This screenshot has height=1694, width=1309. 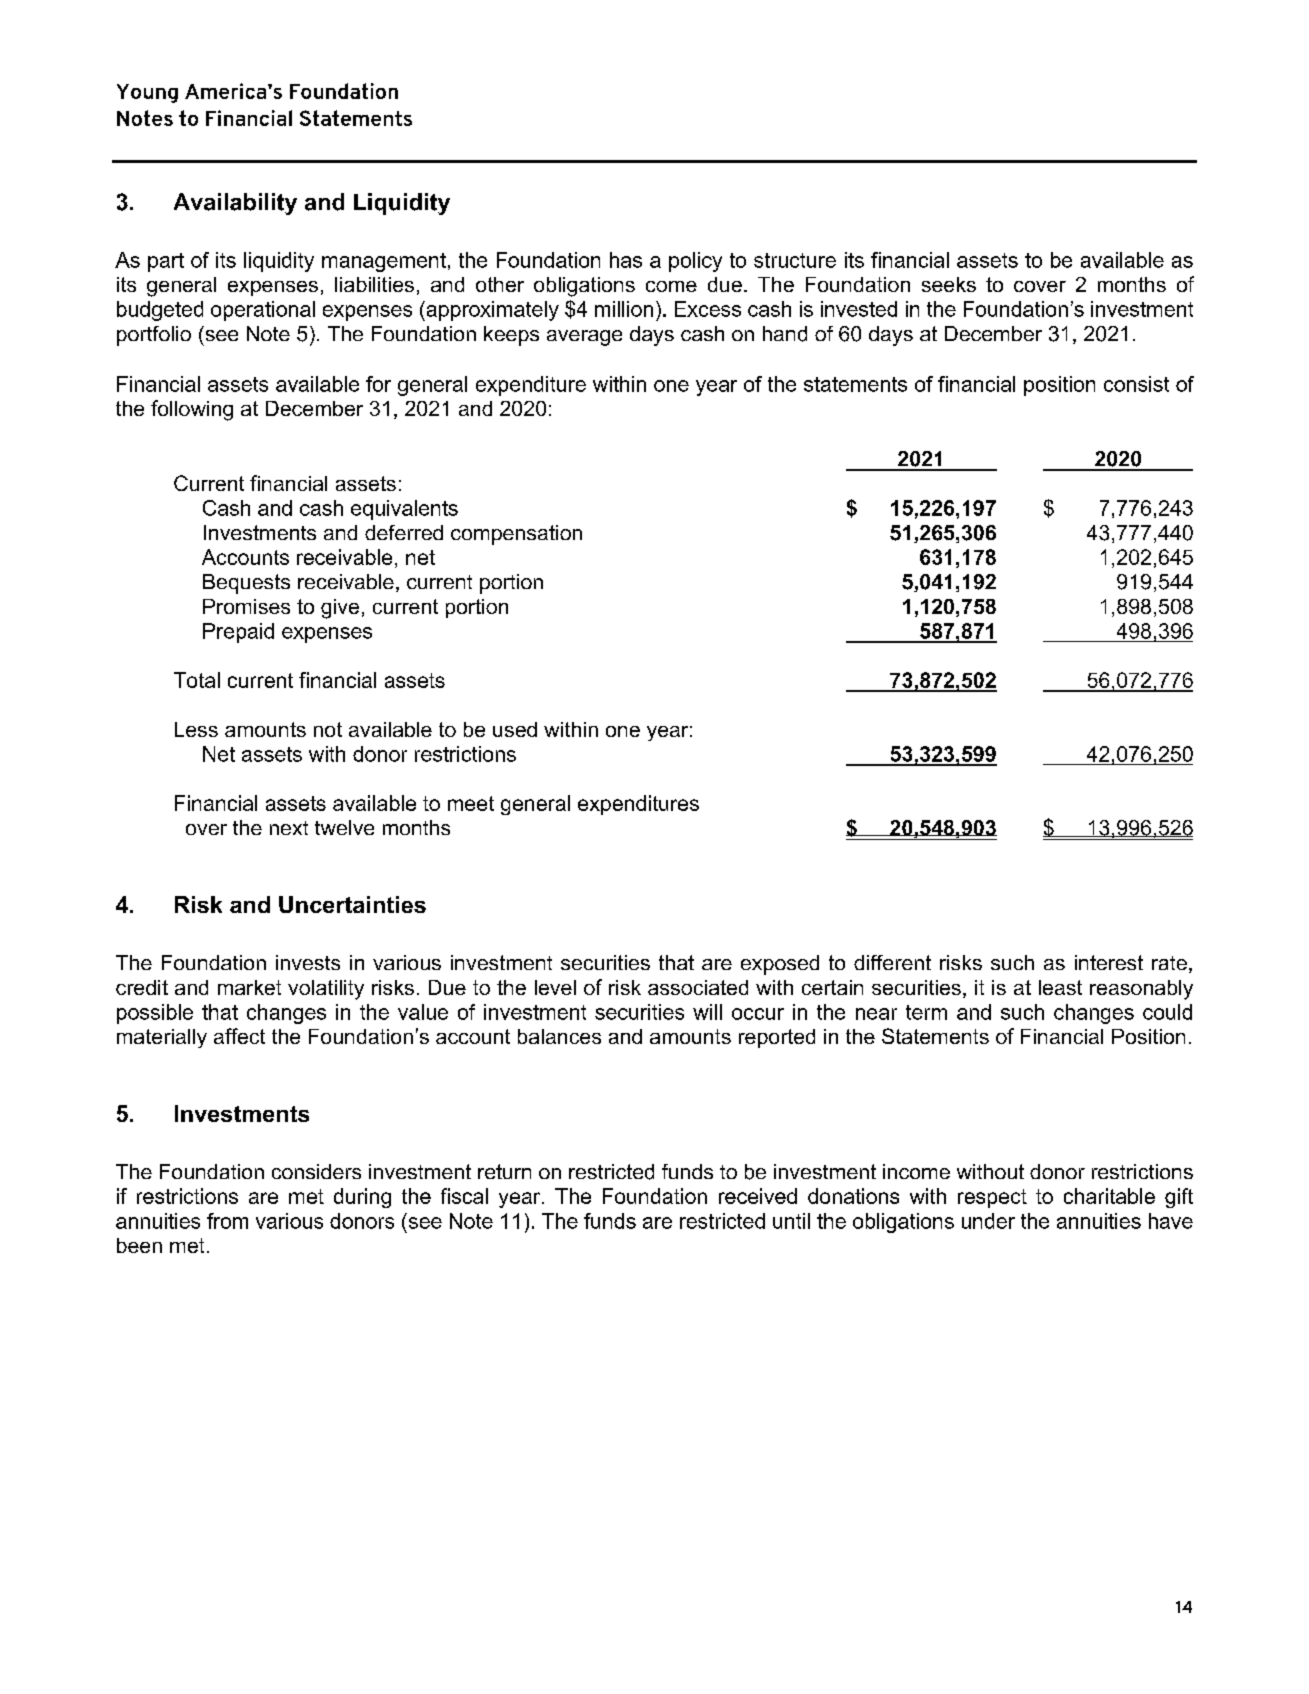 What do you see at coordinates (515, 729) in the screenshot?
I see `used` at bounding box center [515, 729].
